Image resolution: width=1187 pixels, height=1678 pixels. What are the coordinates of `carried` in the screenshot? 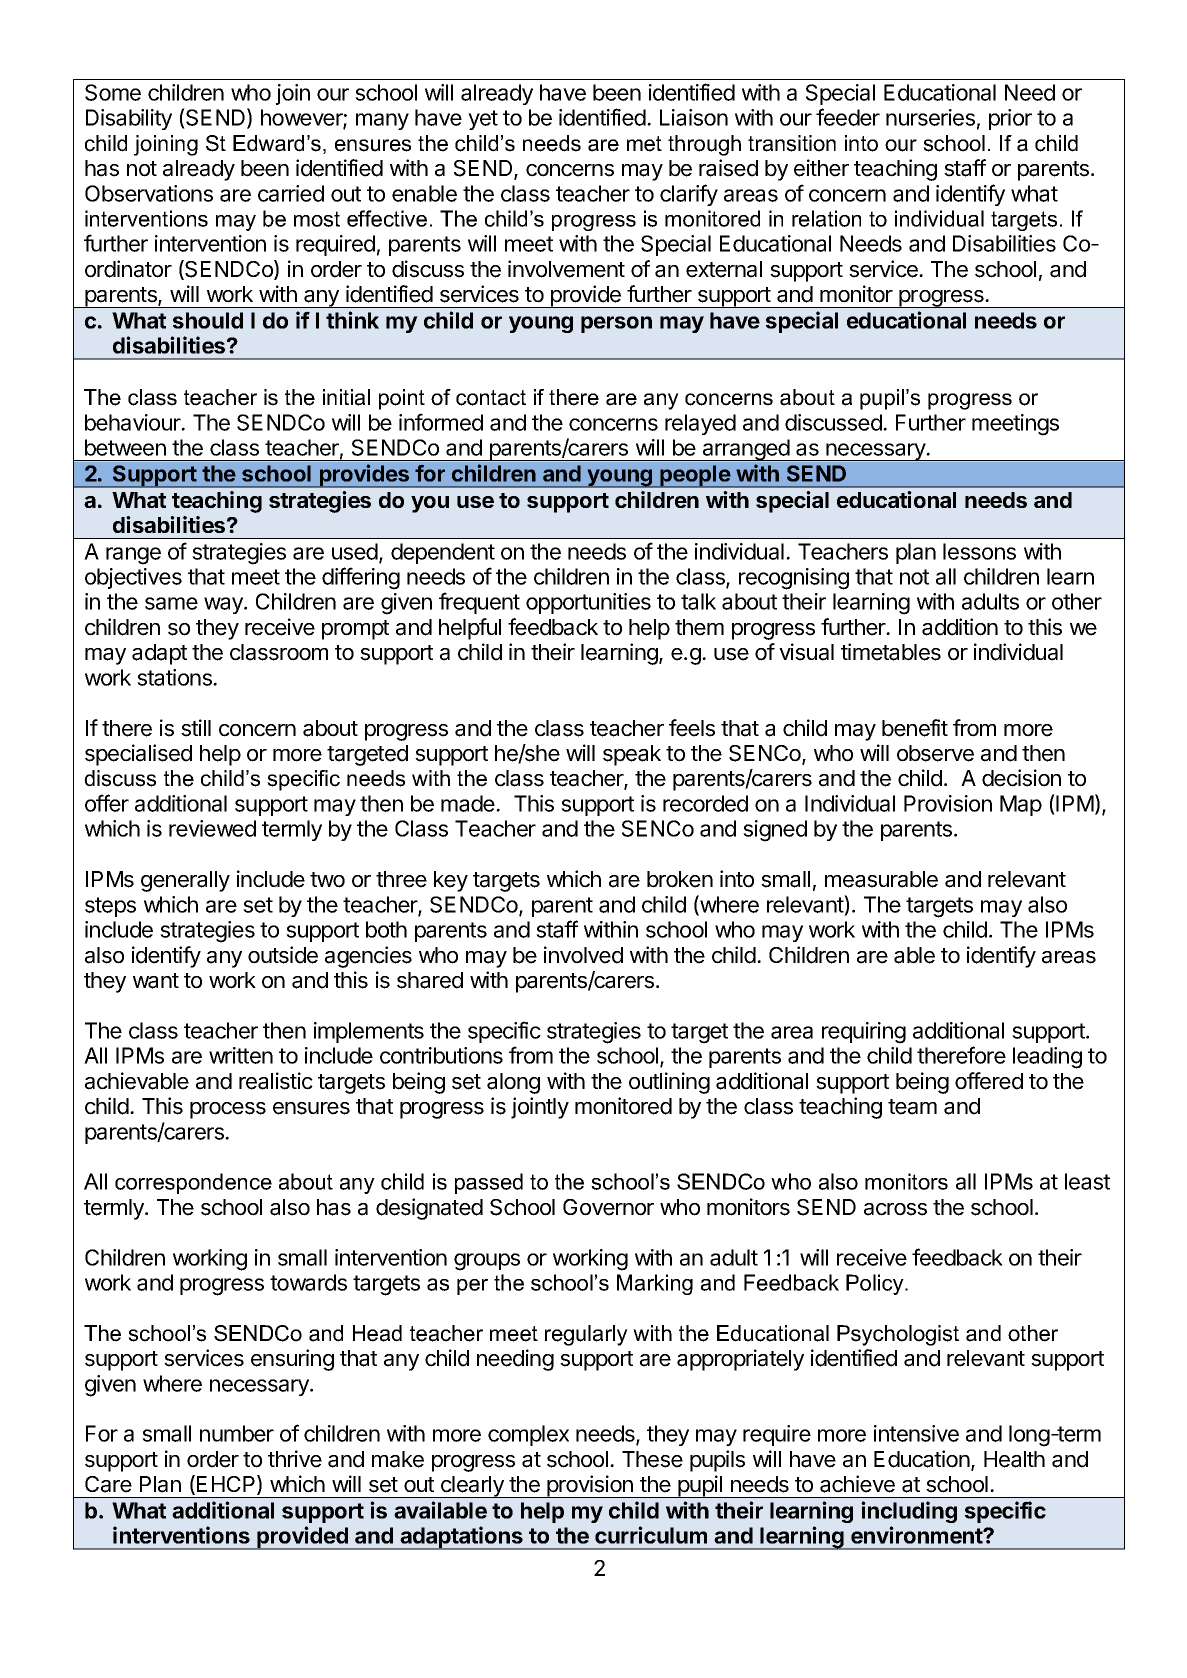 It's located at (291, 193).
